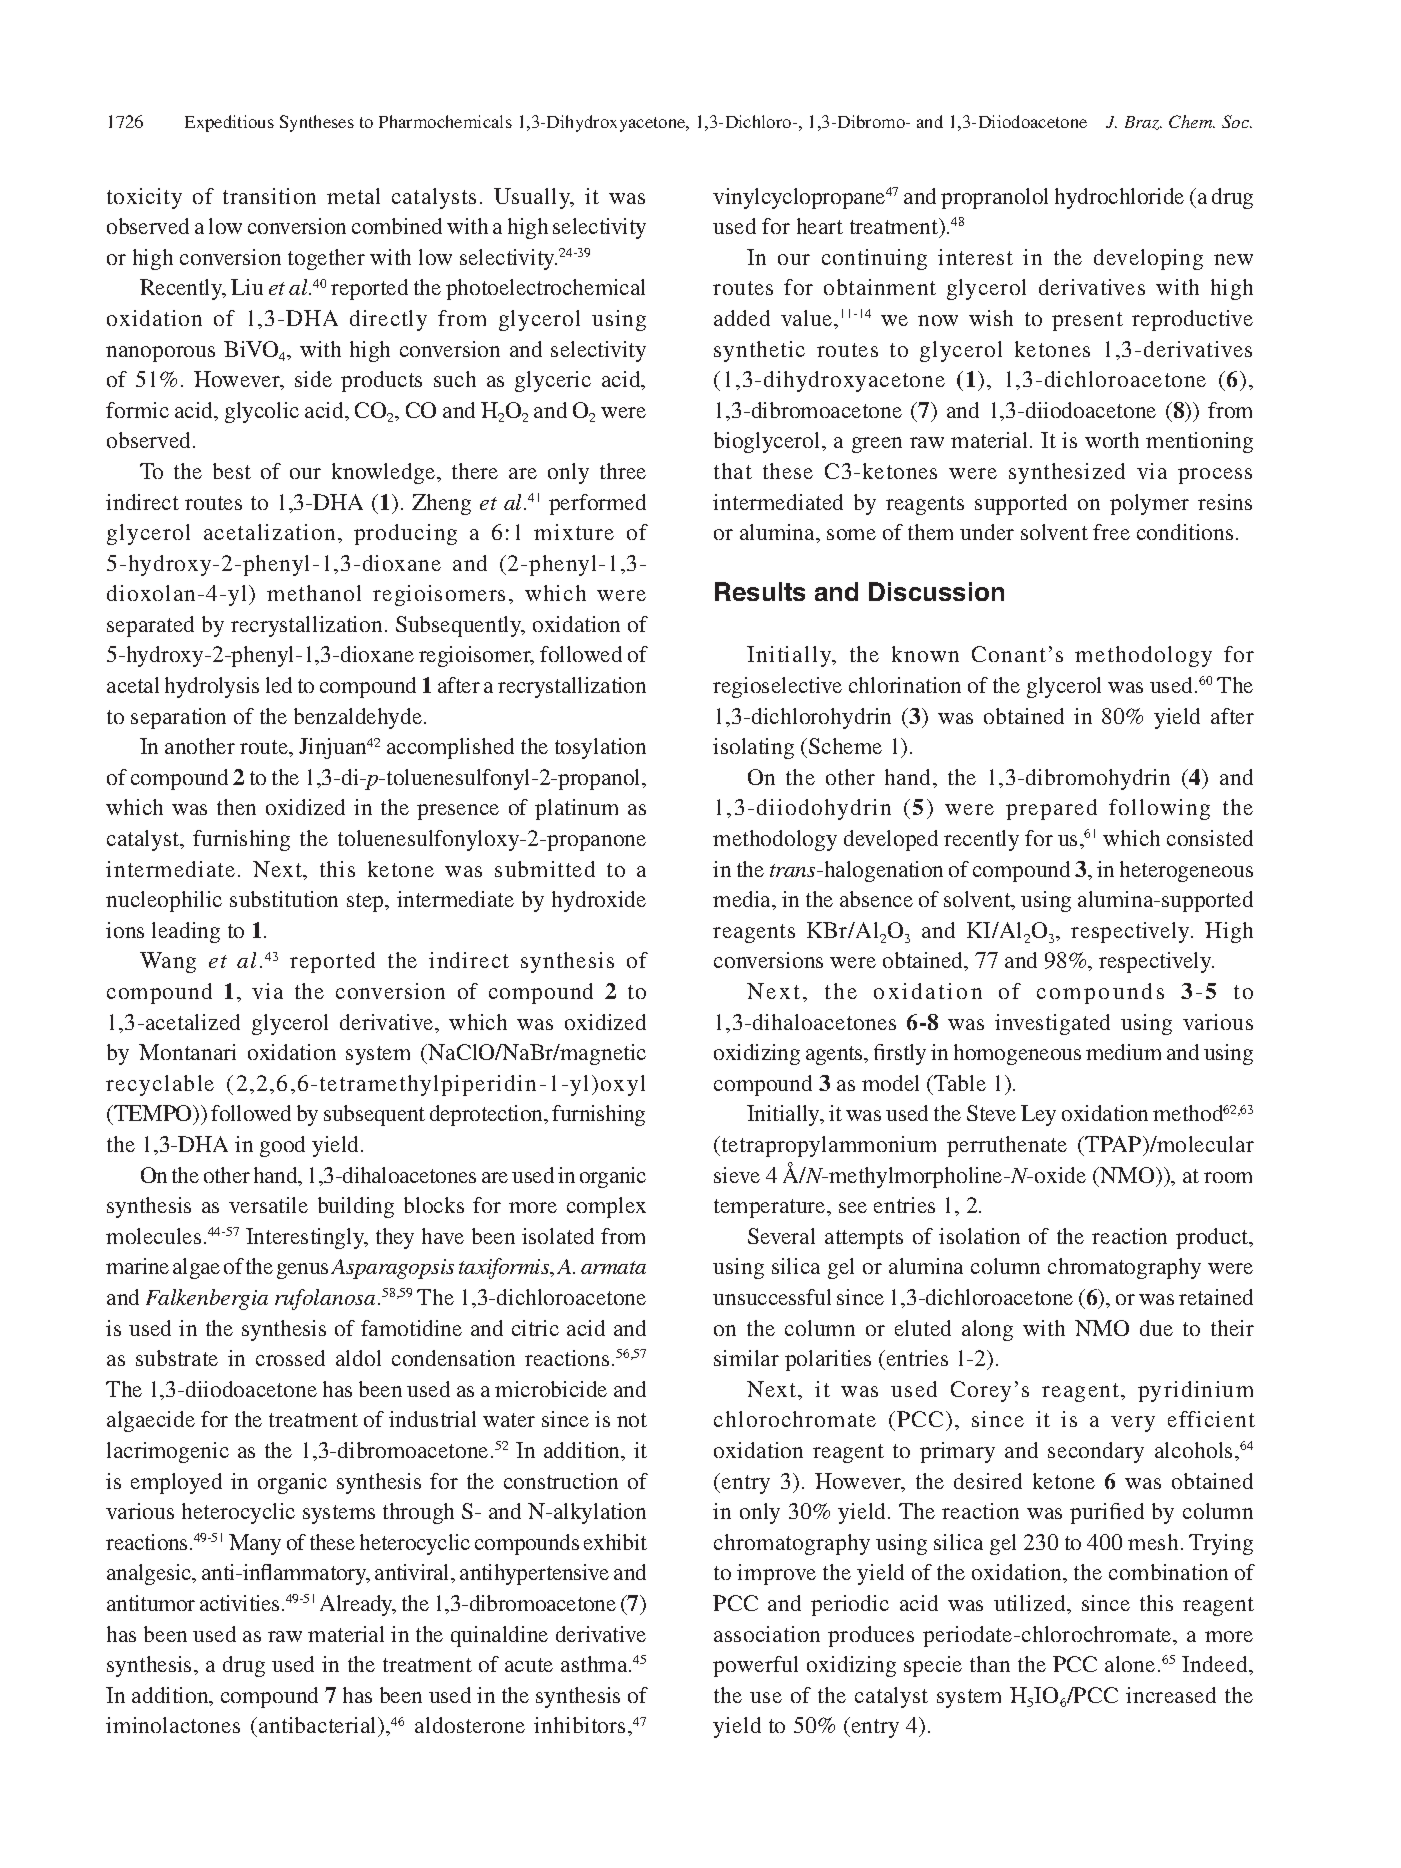 This screenshot has width=1401, height=1868. I want to click on Already, so click(358, 1605).
